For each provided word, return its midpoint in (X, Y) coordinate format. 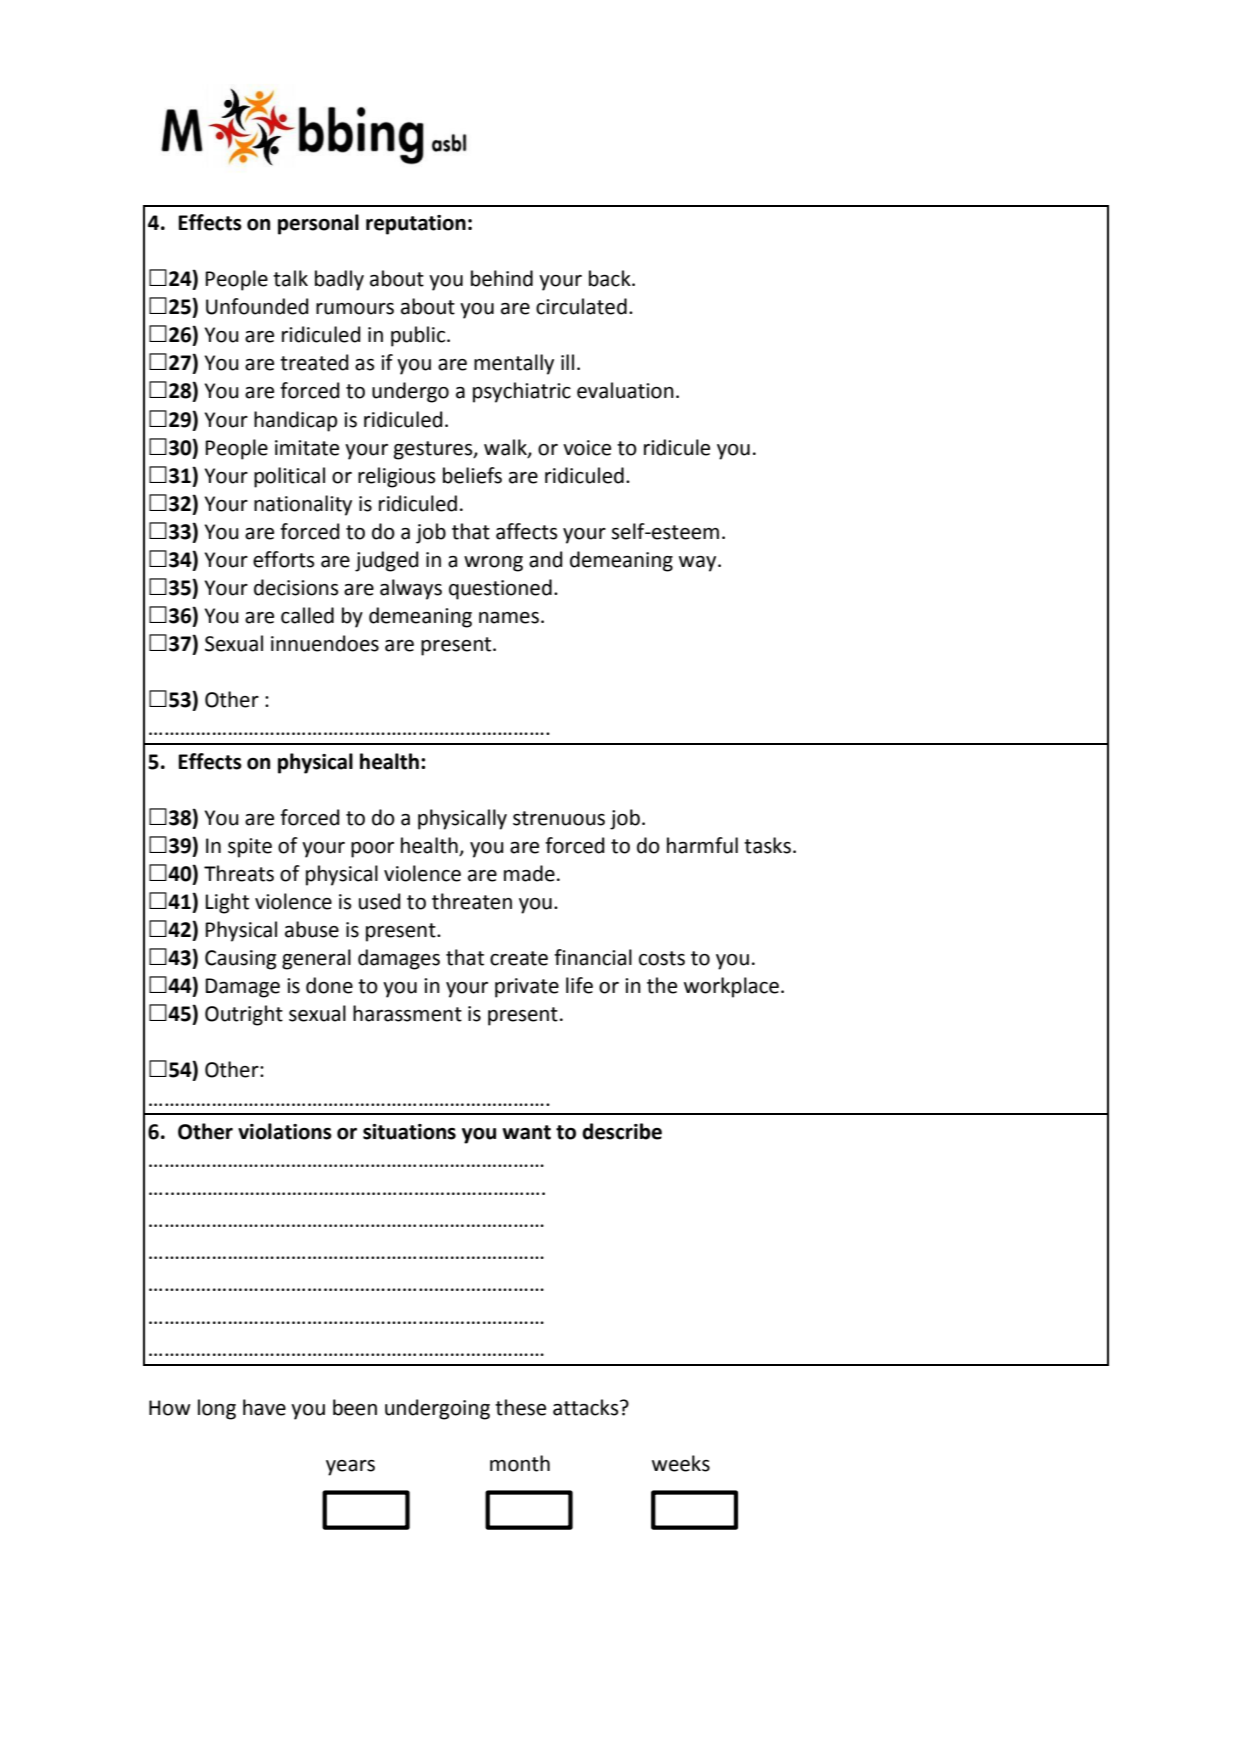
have (264, 1407)
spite (250, 848)
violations (285, 1131)
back (611, 278)
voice (587, 448)
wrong (493, 564)
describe (622, 1131)
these (520, 1407)
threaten (472, 901)
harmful (702, 845)
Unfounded (257, 306)
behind (502, 278)
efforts (283, 559)
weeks (681, 1463)
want (526, 1132)
